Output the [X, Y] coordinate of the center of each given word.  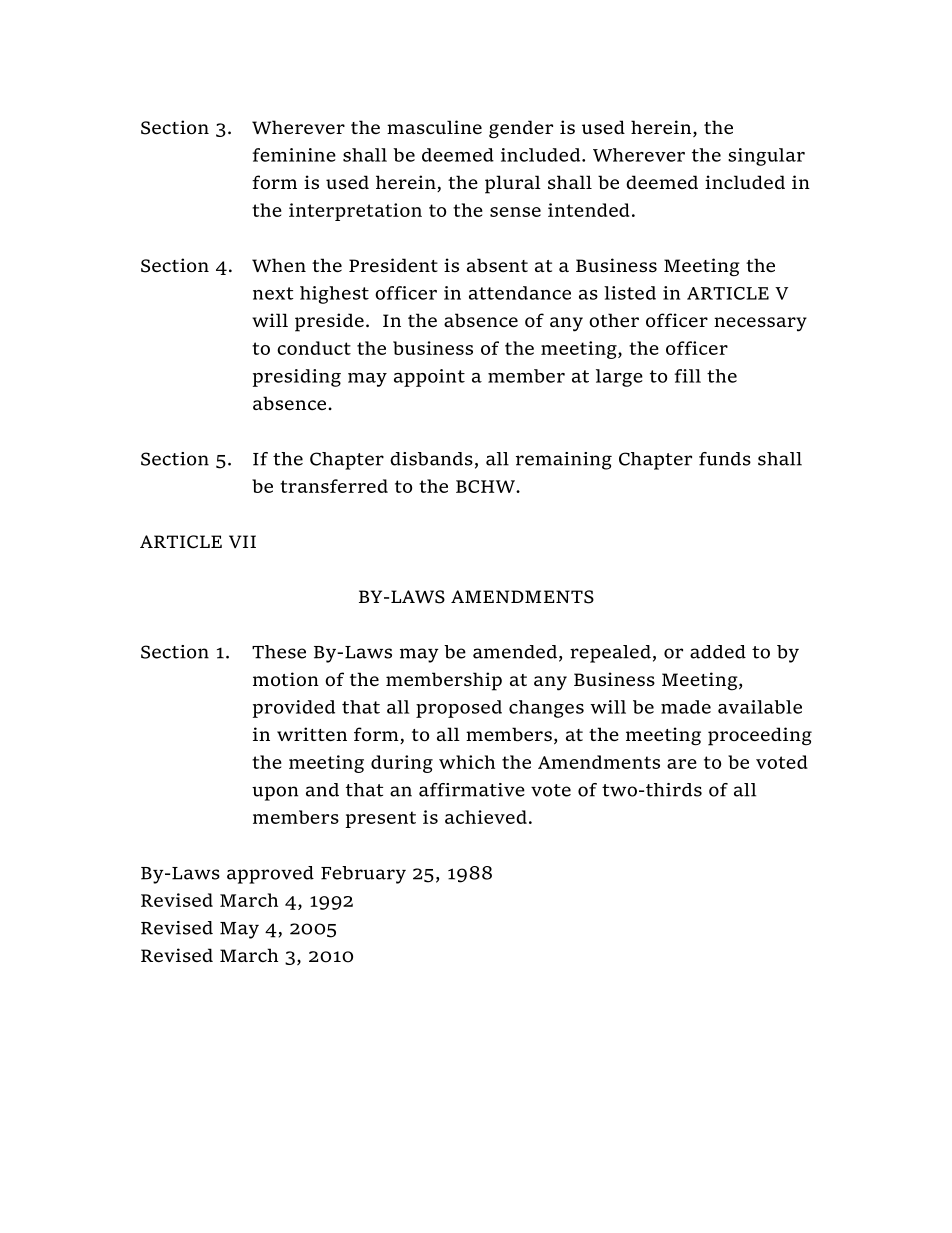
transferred [334, 486]
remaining [564, 461]
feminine [294, 155]
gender [521, 129]
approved [270, 875]
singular [766, 157]
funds [725, 459]
